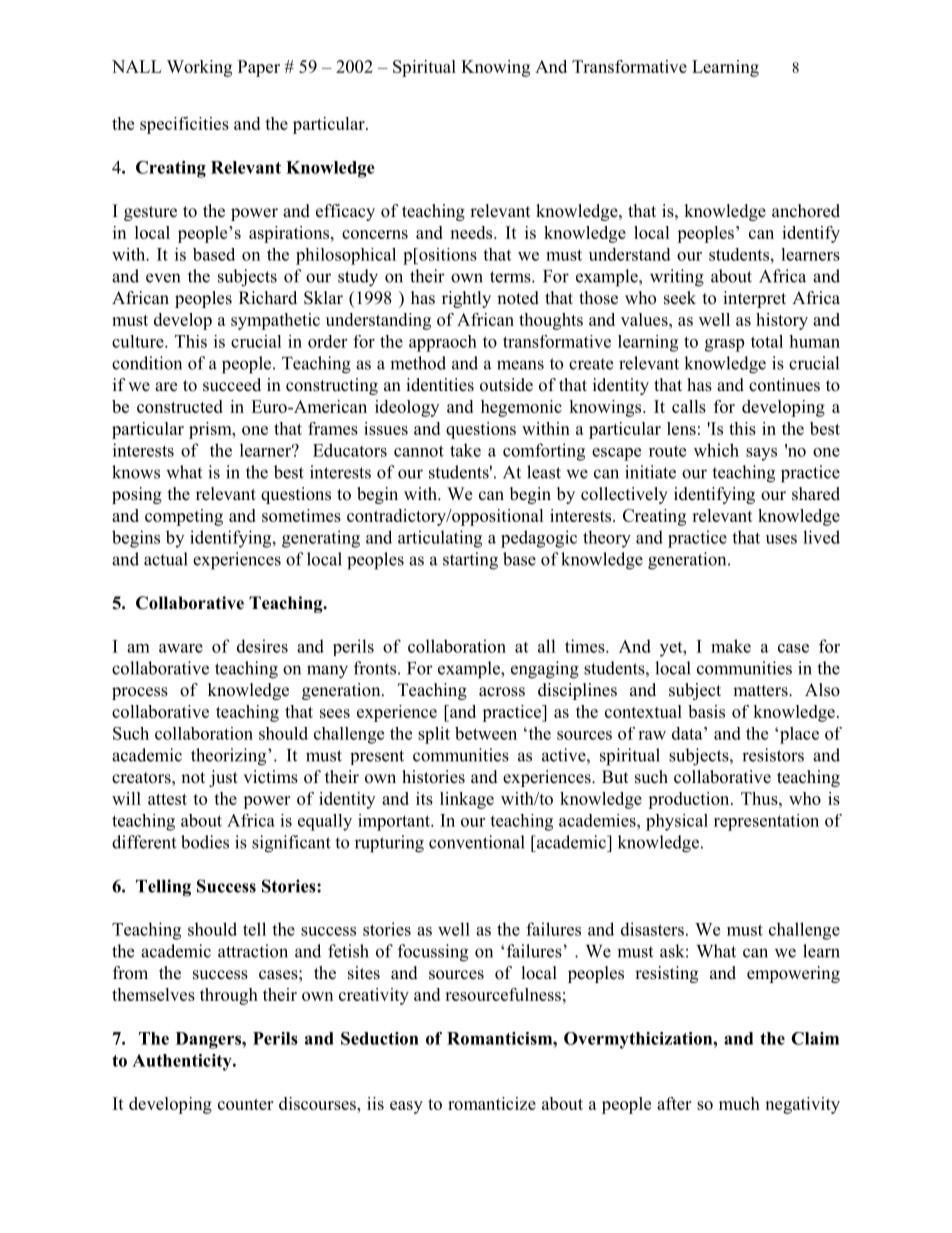 Image resolution: width=952 pixels, height=1233 pixels. What do you see at coordinates (806, 211) in the image?
I see `anchored` at bounding box center [806, 211].
